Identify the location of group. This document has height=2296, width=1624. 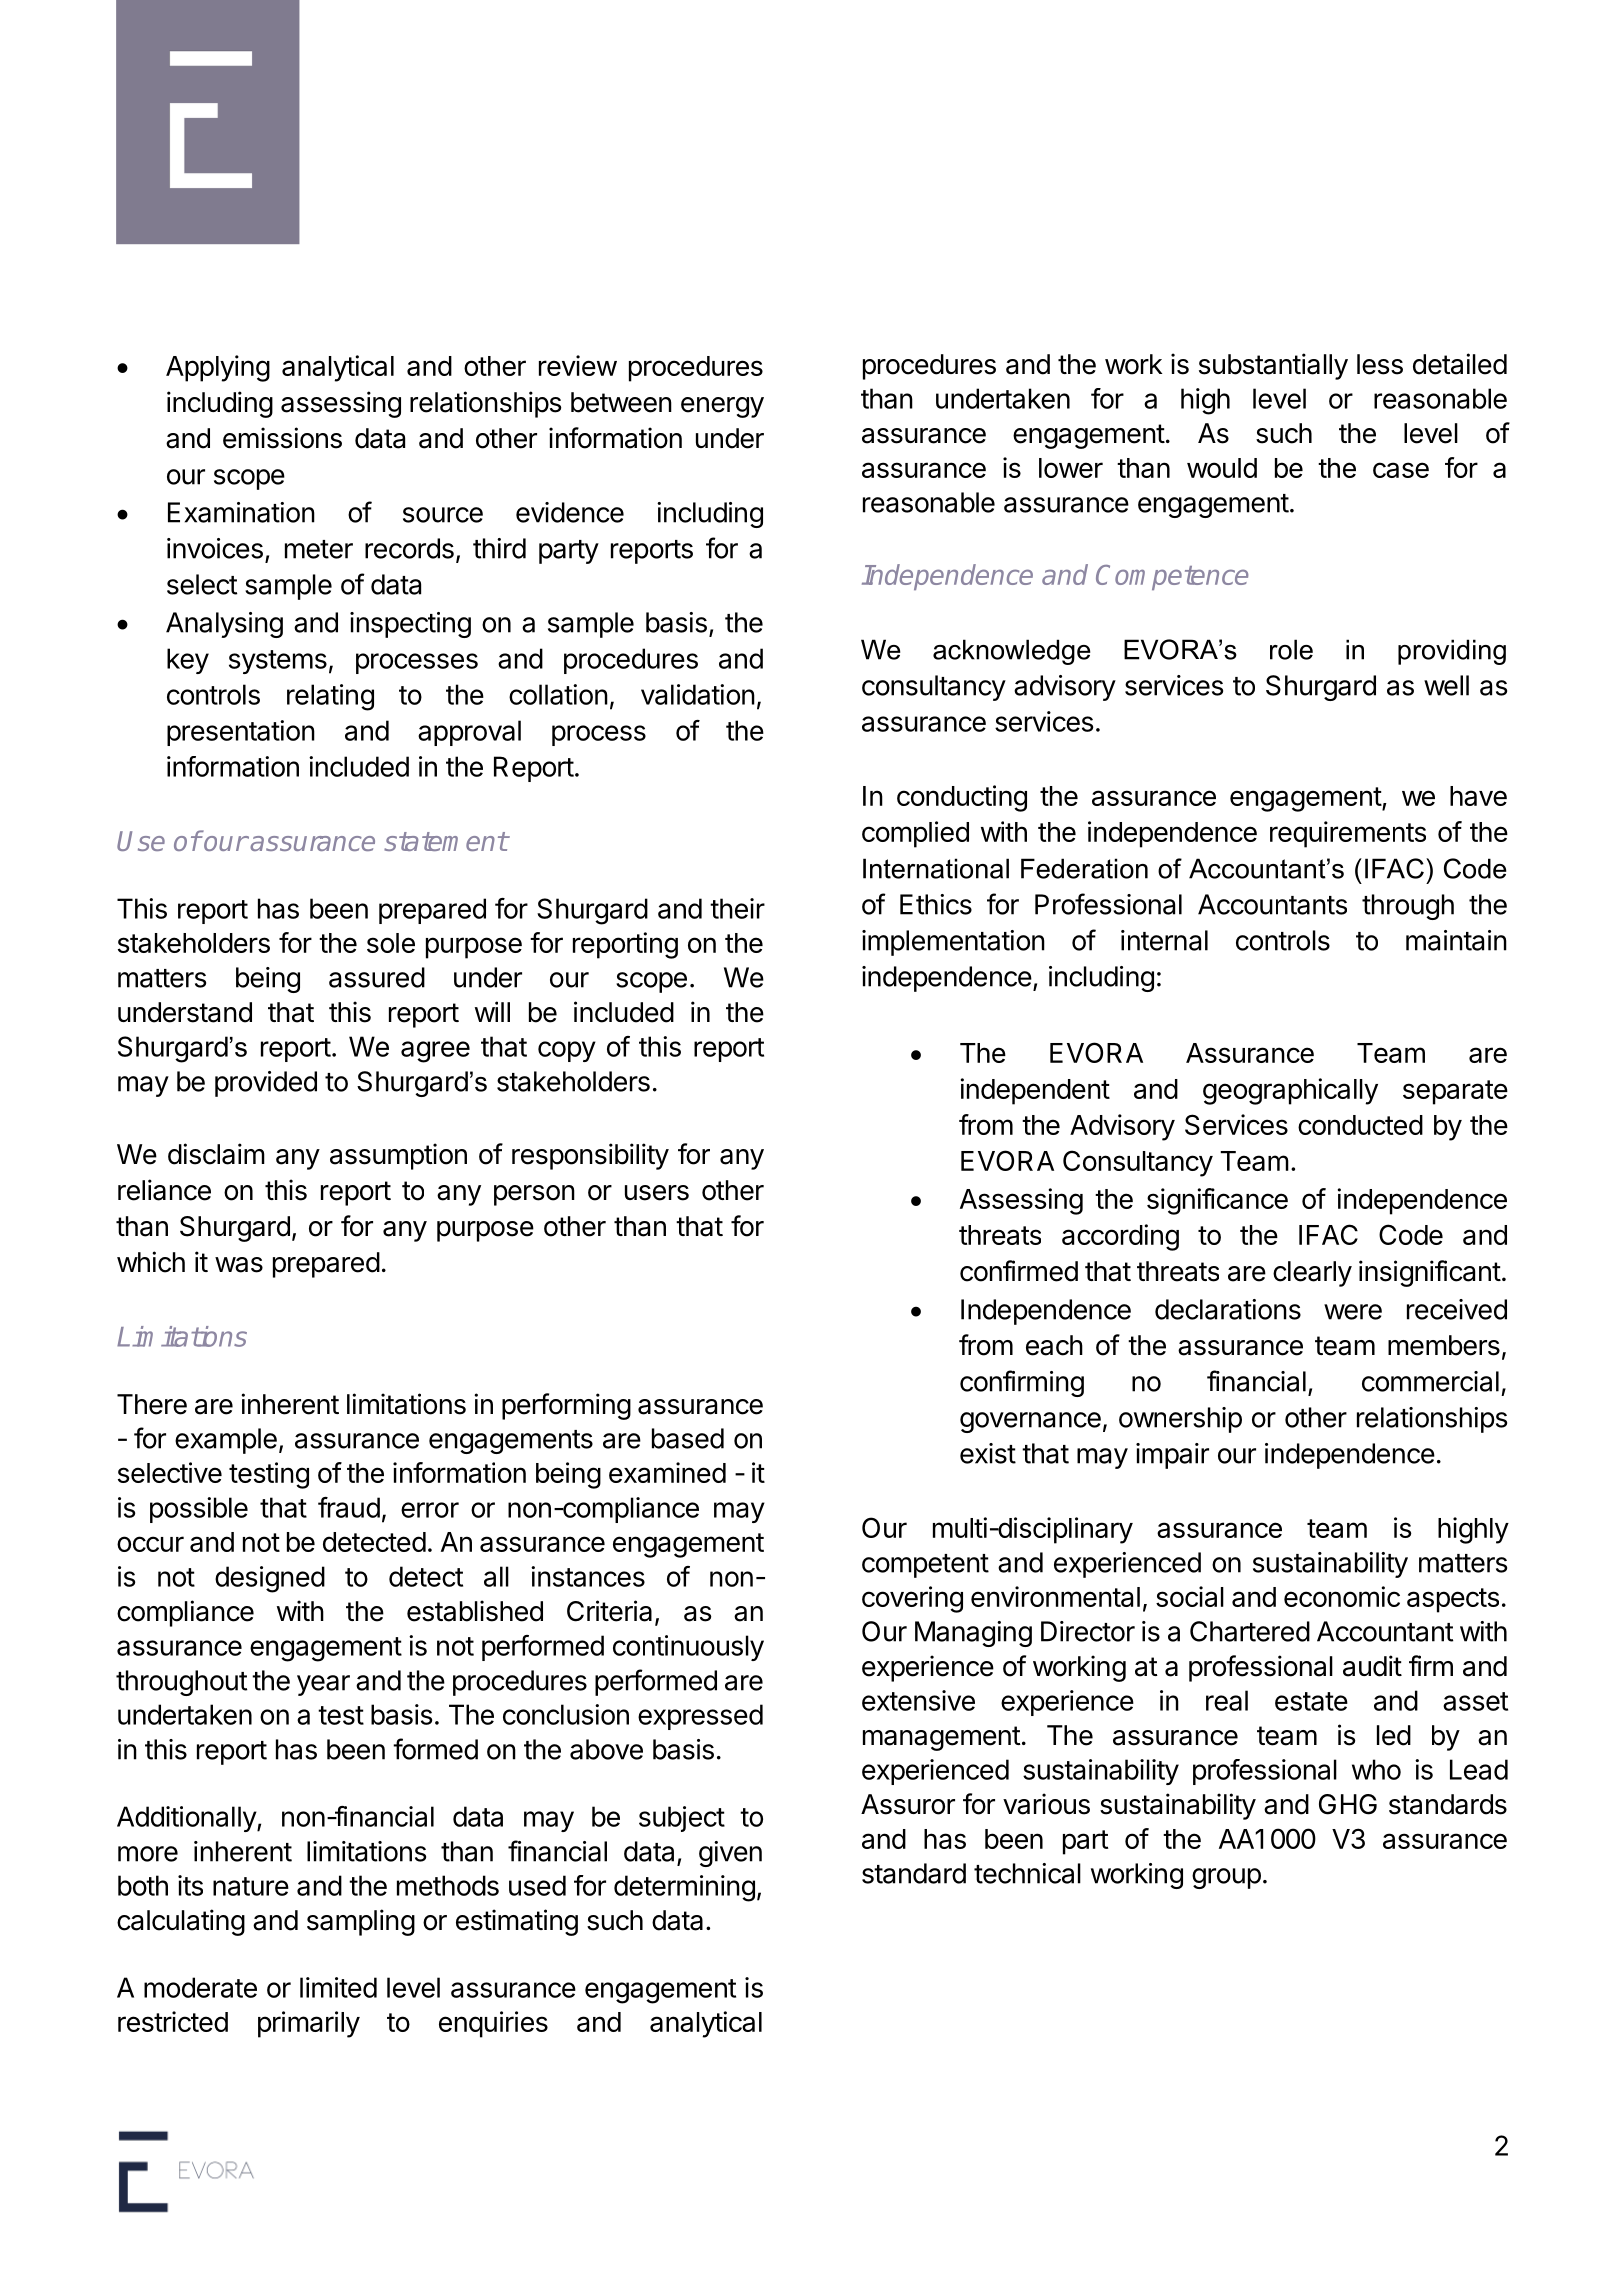
(1226, 1878).
